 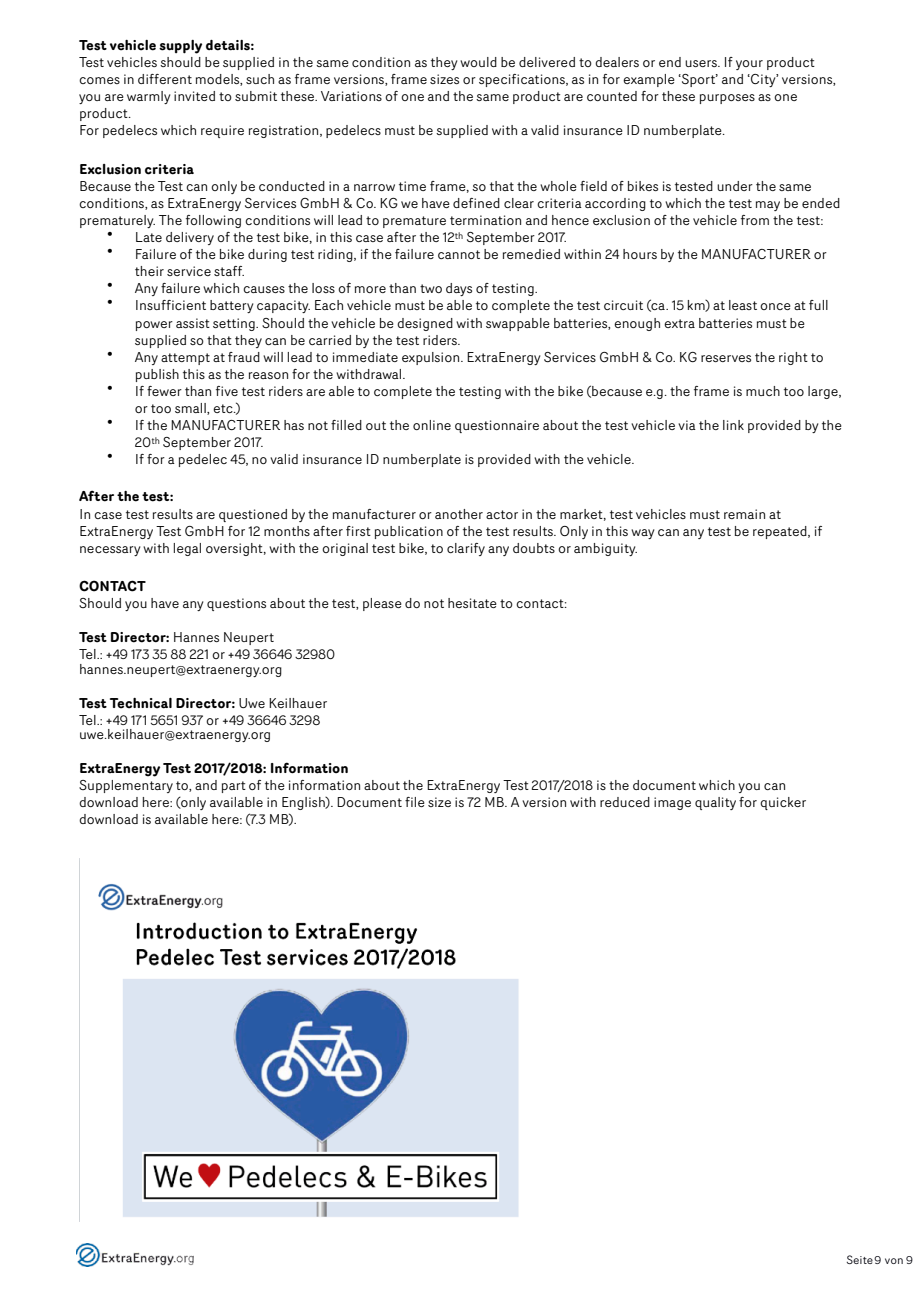 What do you see at coordinates (234, 787) in the image?
I see `part` at bounding box center [234, 787].
